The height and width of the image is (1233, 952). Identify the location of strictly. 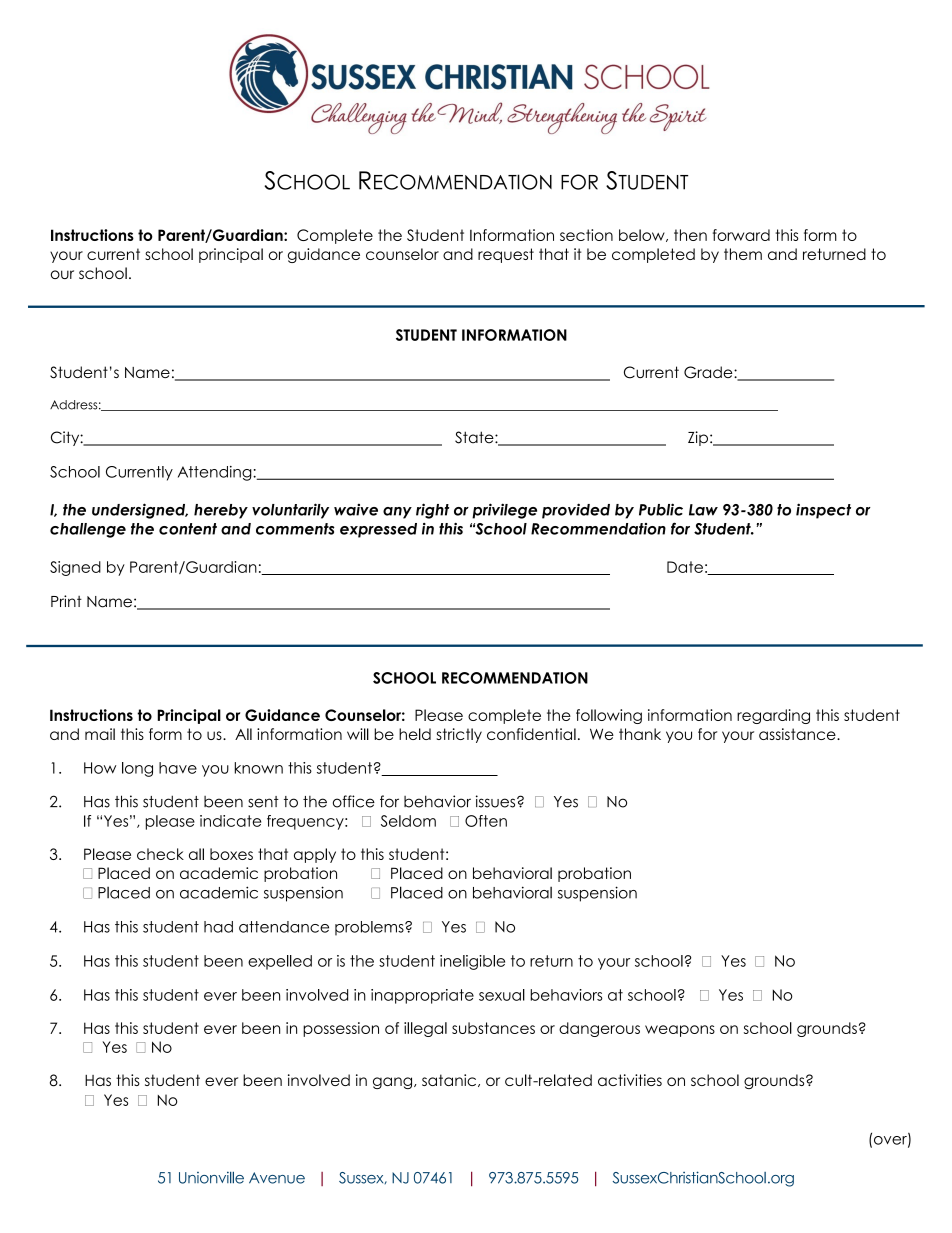
(459, 735).
